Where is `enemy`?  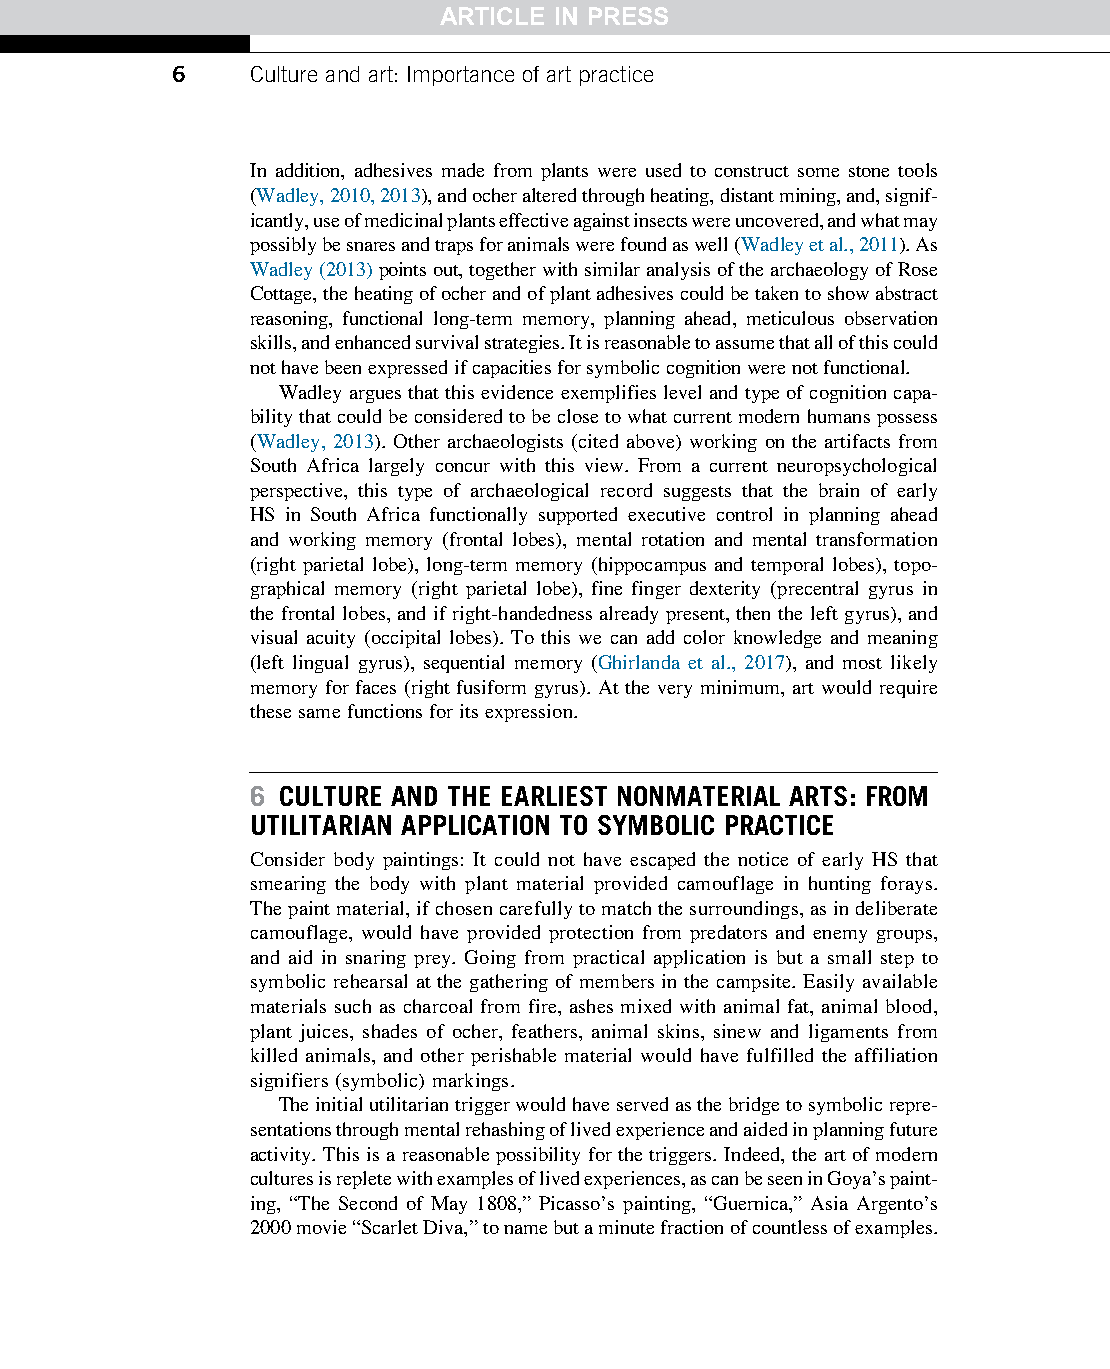
enemy is located at coordinates (840, 936).
